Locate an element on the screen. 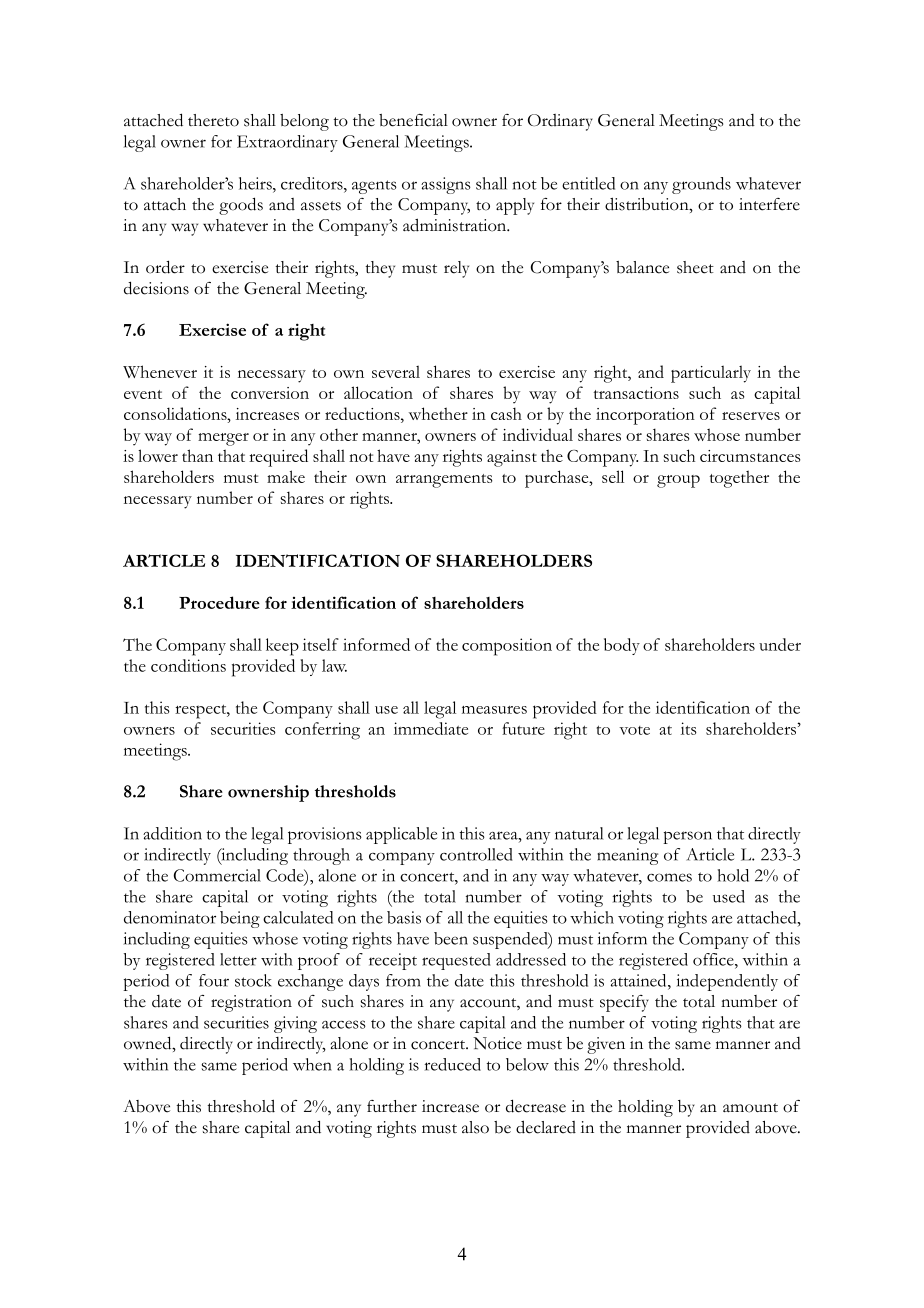 The image size is (924, 1308). composition is located at coordinates (507, 647).
